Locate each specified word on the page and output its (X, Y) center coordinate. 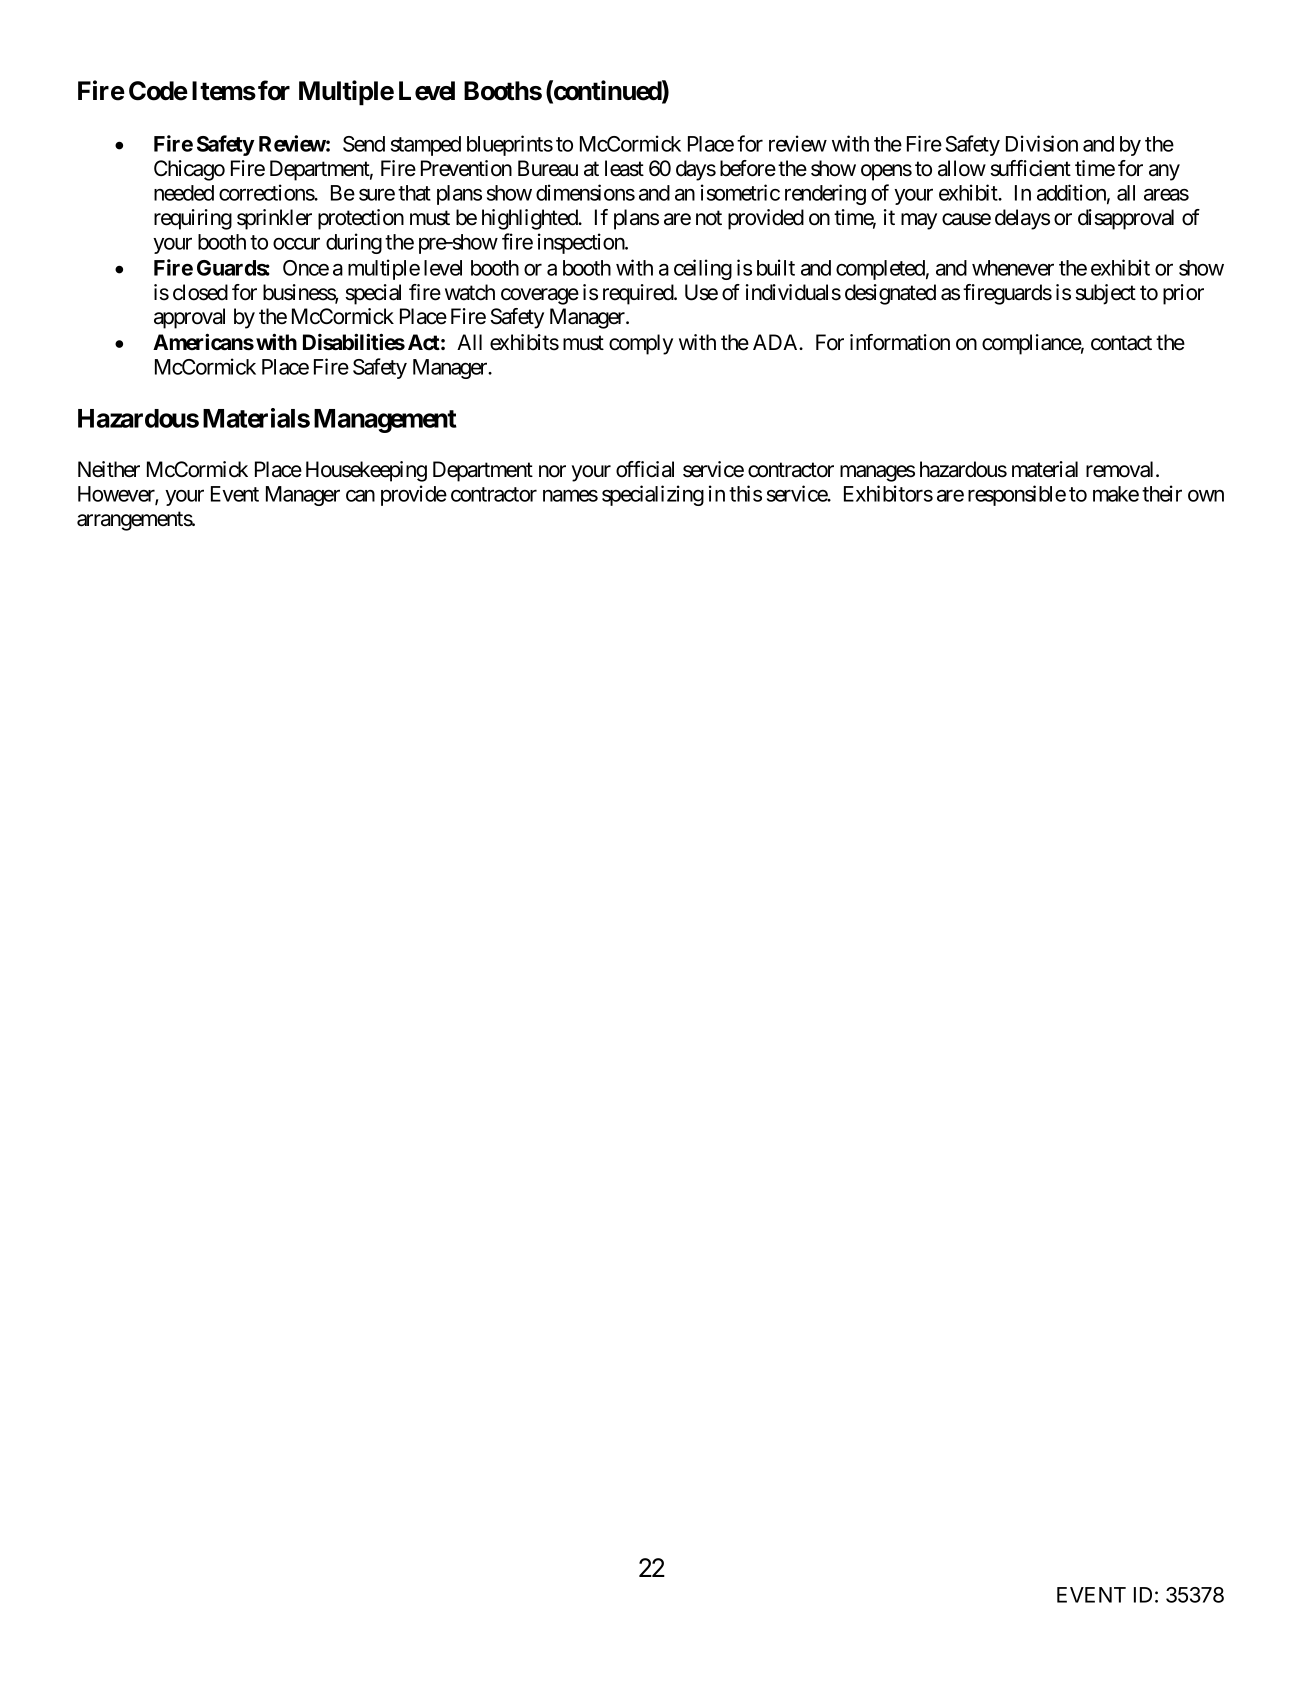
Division (1042, 143)
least (624, 168)
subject (1105, 294)
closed (200, 292)
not (709, 218)
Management (385, 421)
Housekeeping (366, 471)
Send (364, 144)
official (645, 469)
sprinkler (274, 219)
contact (1121, 343)
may (919, 221)
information (900, 342)
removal (1121, 469)
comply (641, 344)
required (639, 294)
